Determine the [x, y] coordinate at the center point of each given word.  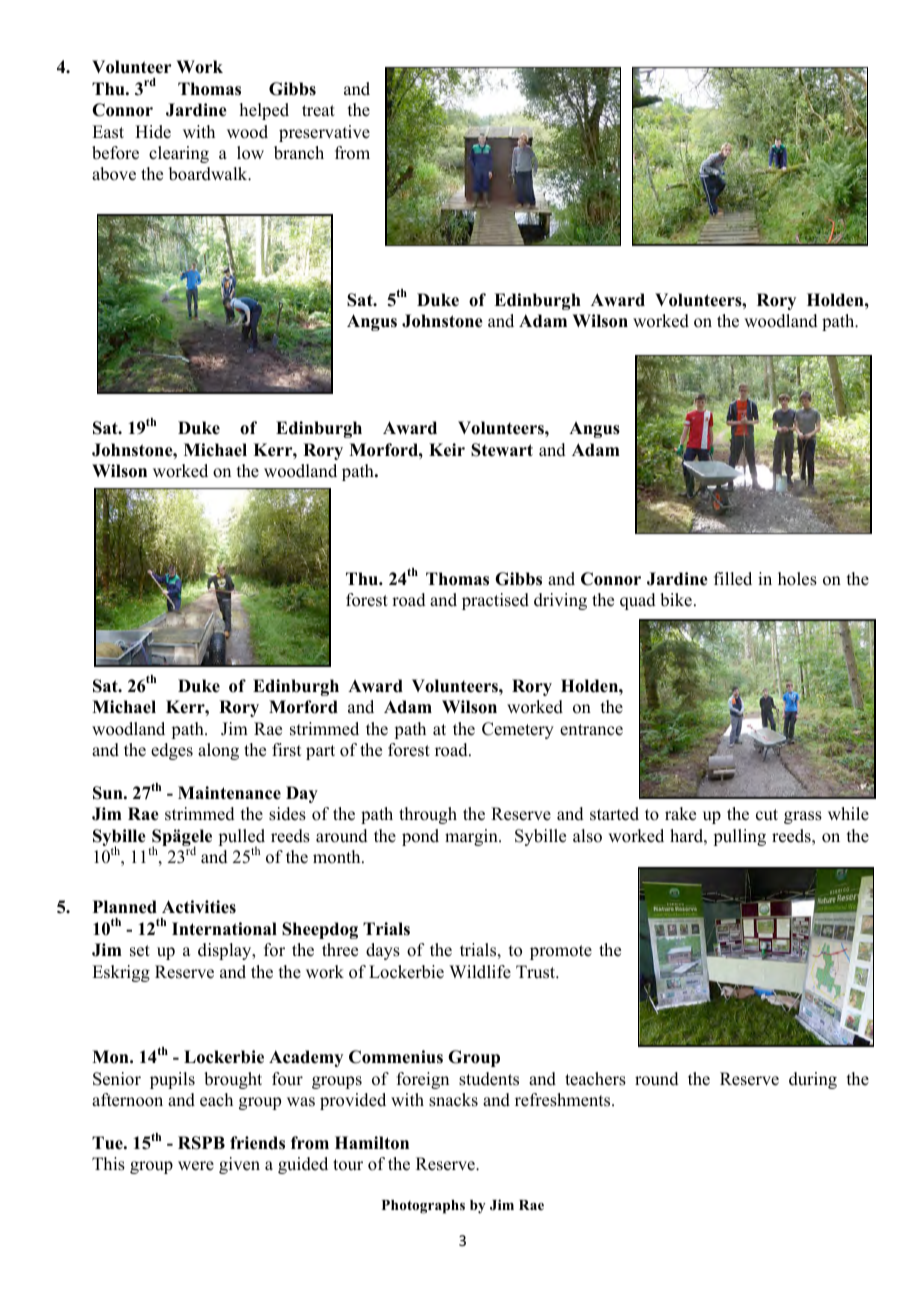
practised [495, 601]
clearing [179, 154]
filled [733, 579]
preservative [324, 133]
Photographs [423, 1207]
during [813, 1080]
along [218, 751]
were [196, 1166]
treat [318, 111]
